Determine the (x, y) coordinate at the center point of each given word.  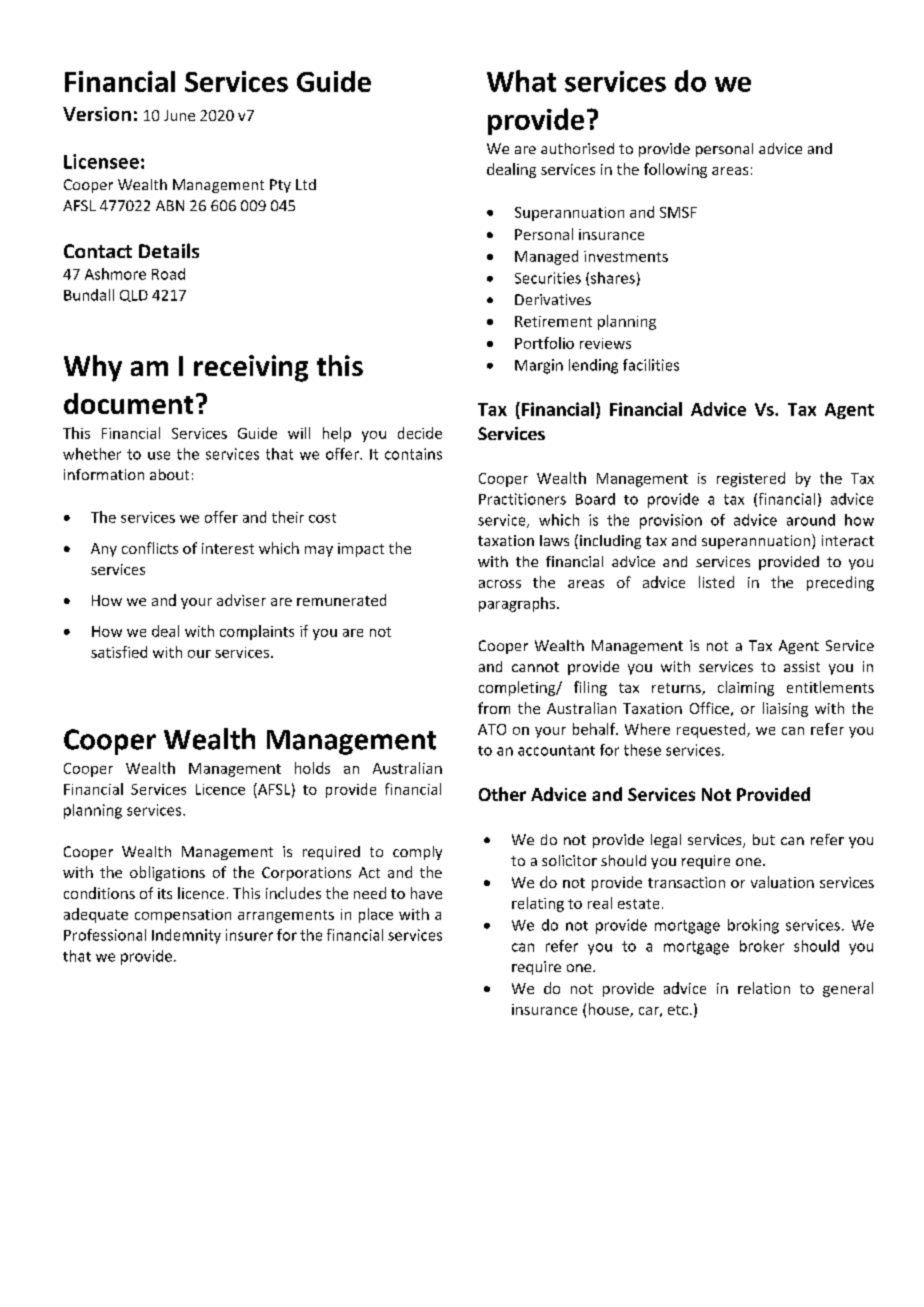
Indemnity (186, 936)
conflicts (150, 548)
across (500, 584)
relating (538, 904)
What (521, 81)
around (811, 520)
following (675, 170)
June (179, 115)
